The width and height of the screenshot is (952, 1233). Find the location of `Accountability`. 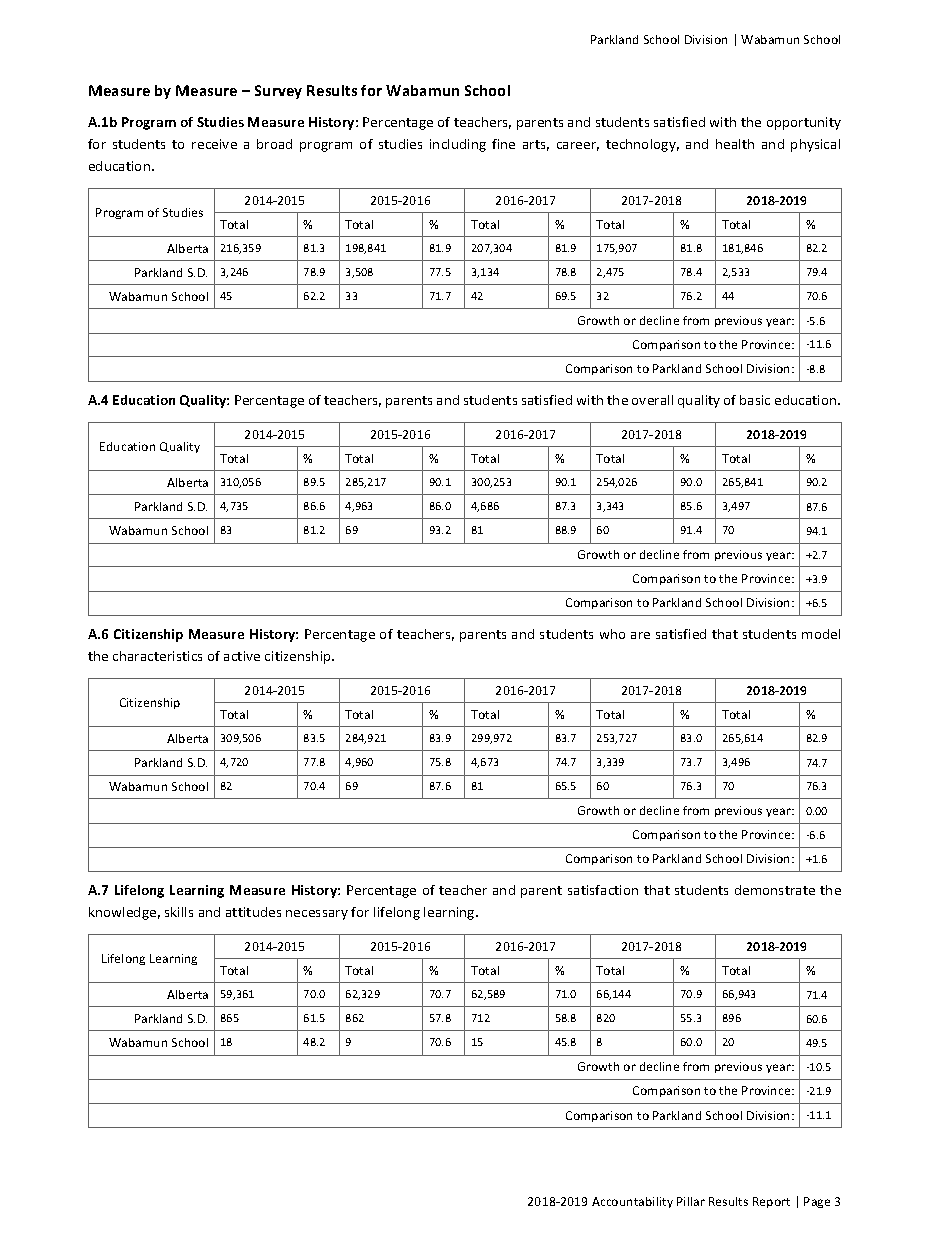

Accountability is located at coordinates (632, 1202).
